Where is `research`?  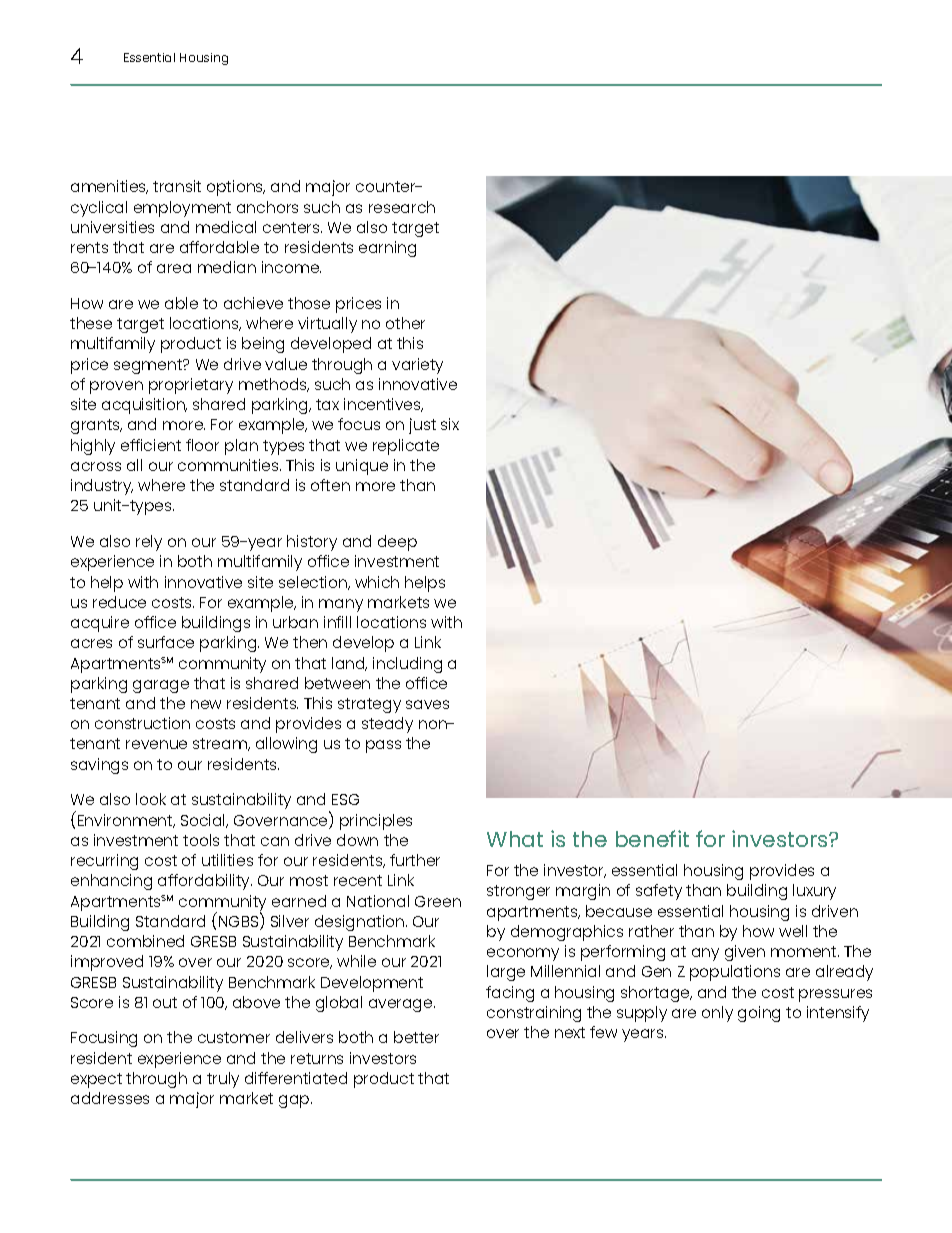
research is located at coordinates (402, 207).
